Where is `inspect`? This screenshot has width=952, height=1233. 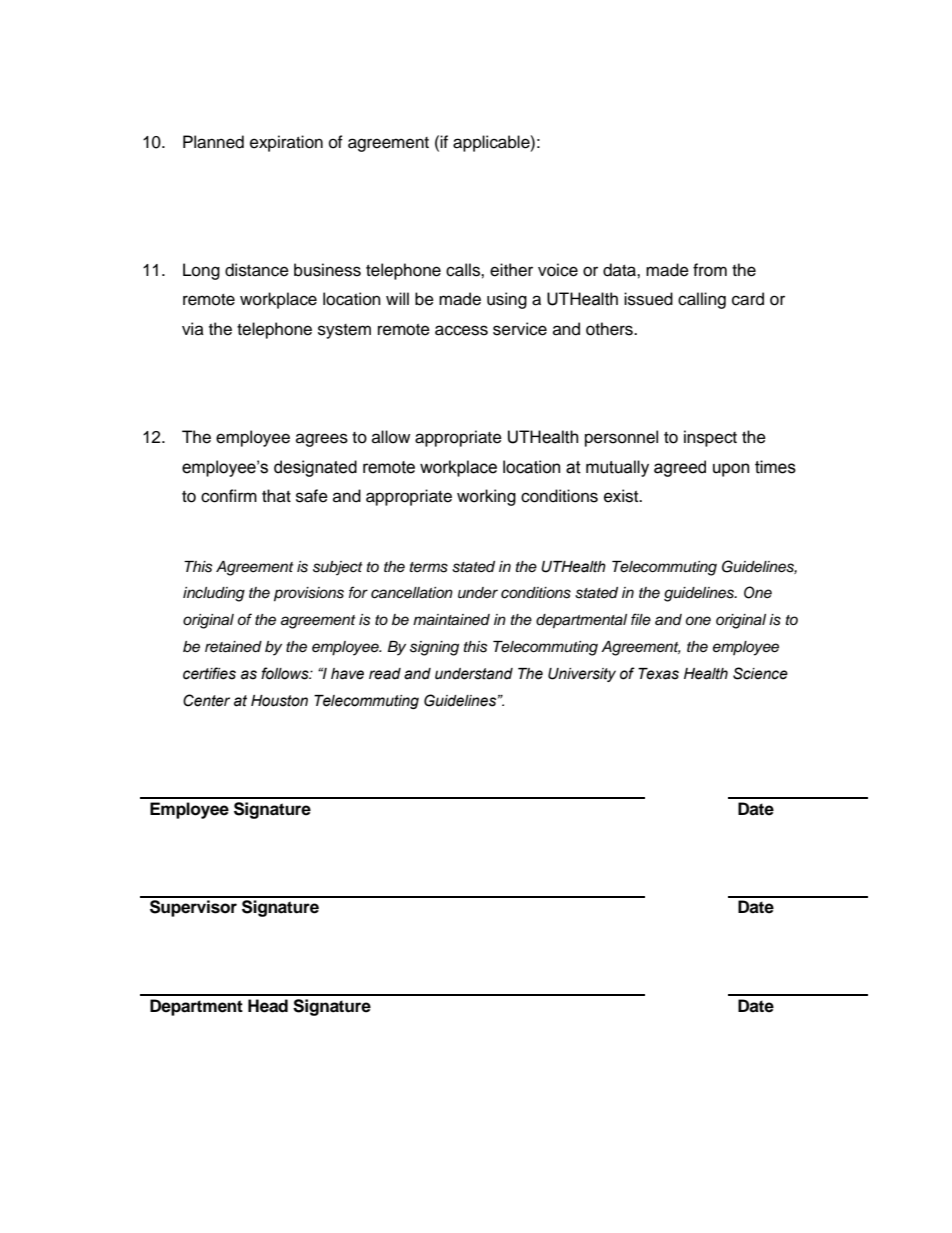
inspect is located at coordinates (710, 438).
